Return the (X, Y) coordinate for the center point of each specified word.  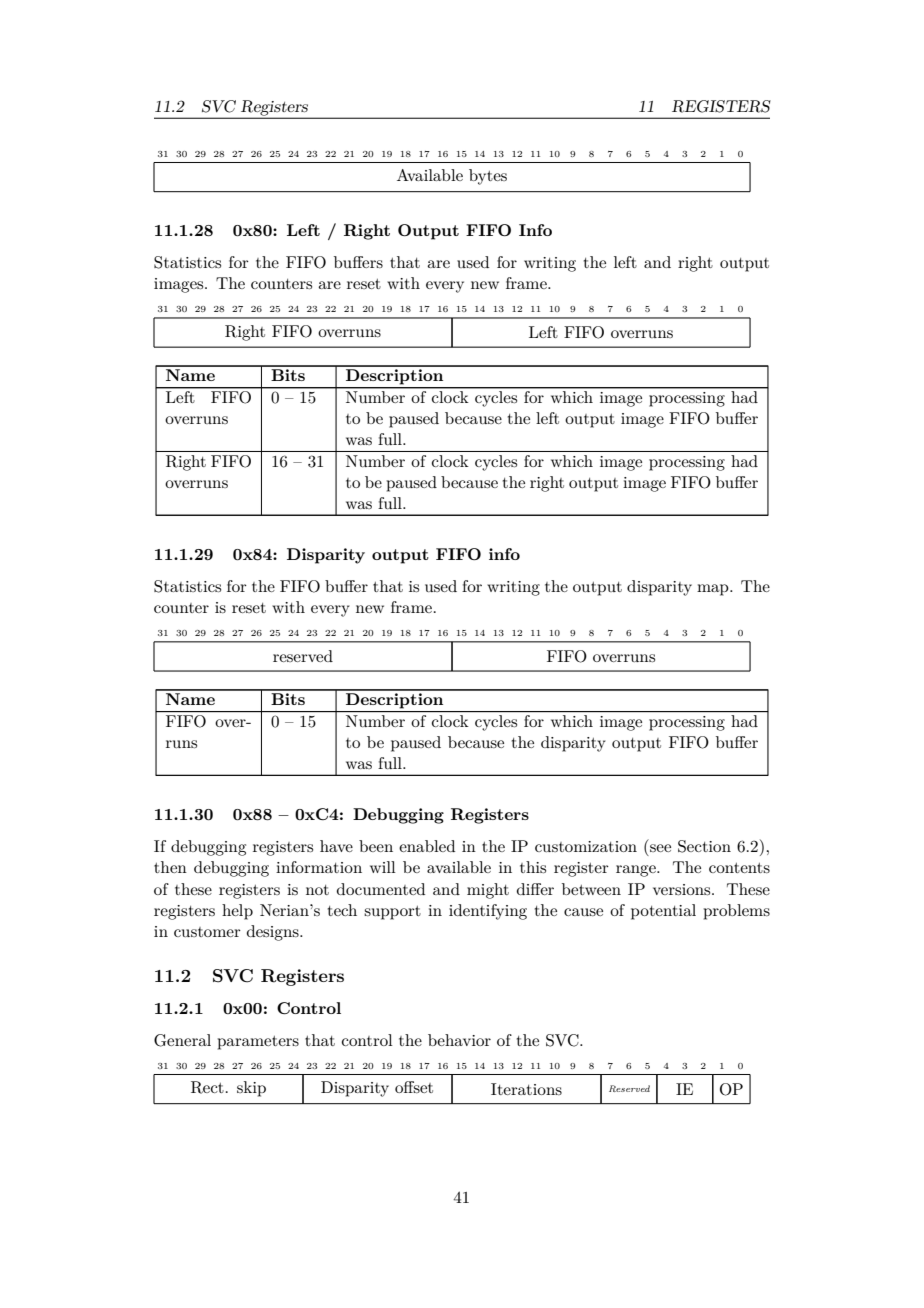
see (660, 848)
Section (704, 846)
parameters (258, 1043)
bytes (488, 177)
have (336, 846)
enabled (427, 846)
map (714, 590)
